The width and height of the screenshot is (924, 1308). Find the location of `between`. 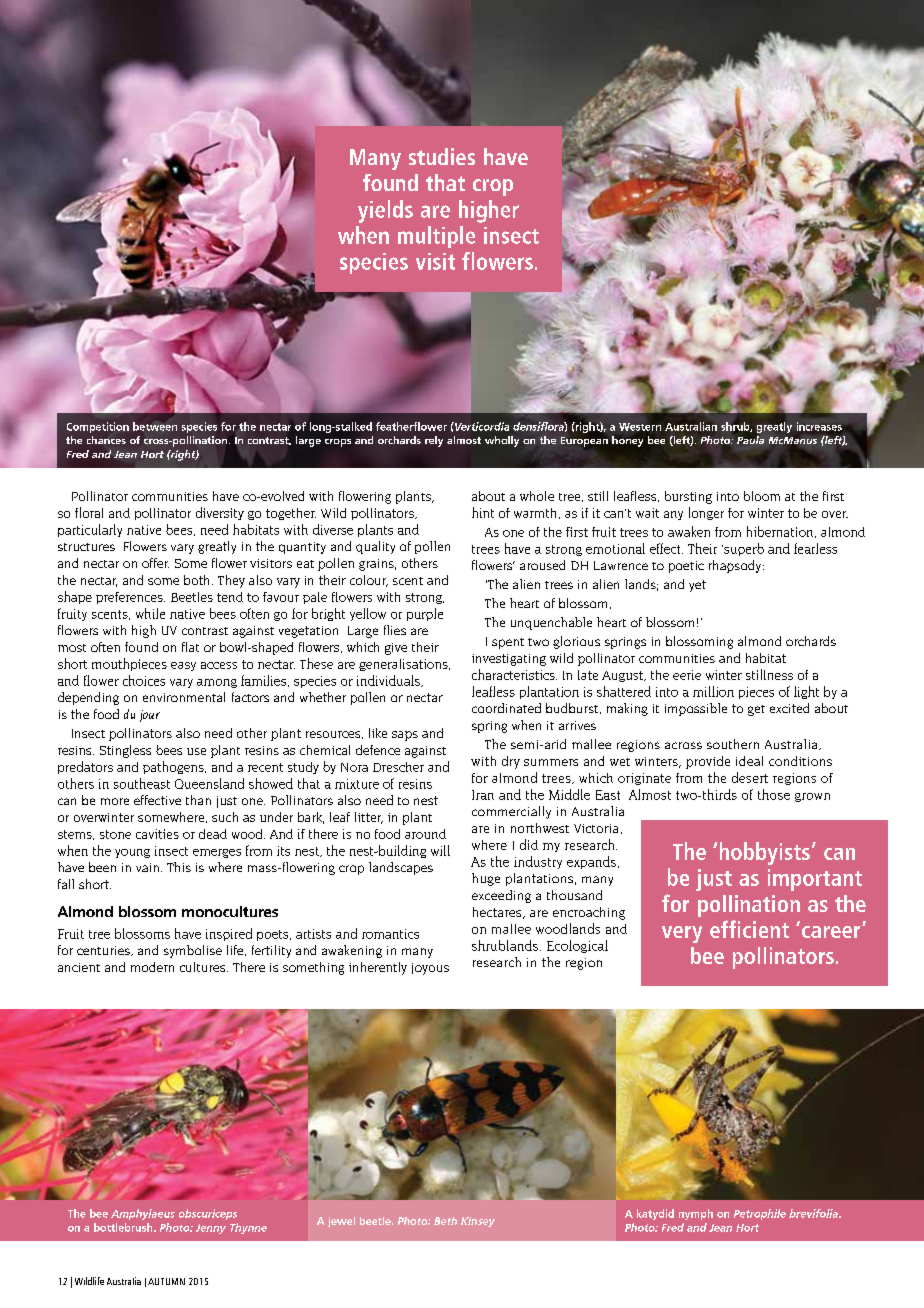

between is located at coordinates (155, 426).
